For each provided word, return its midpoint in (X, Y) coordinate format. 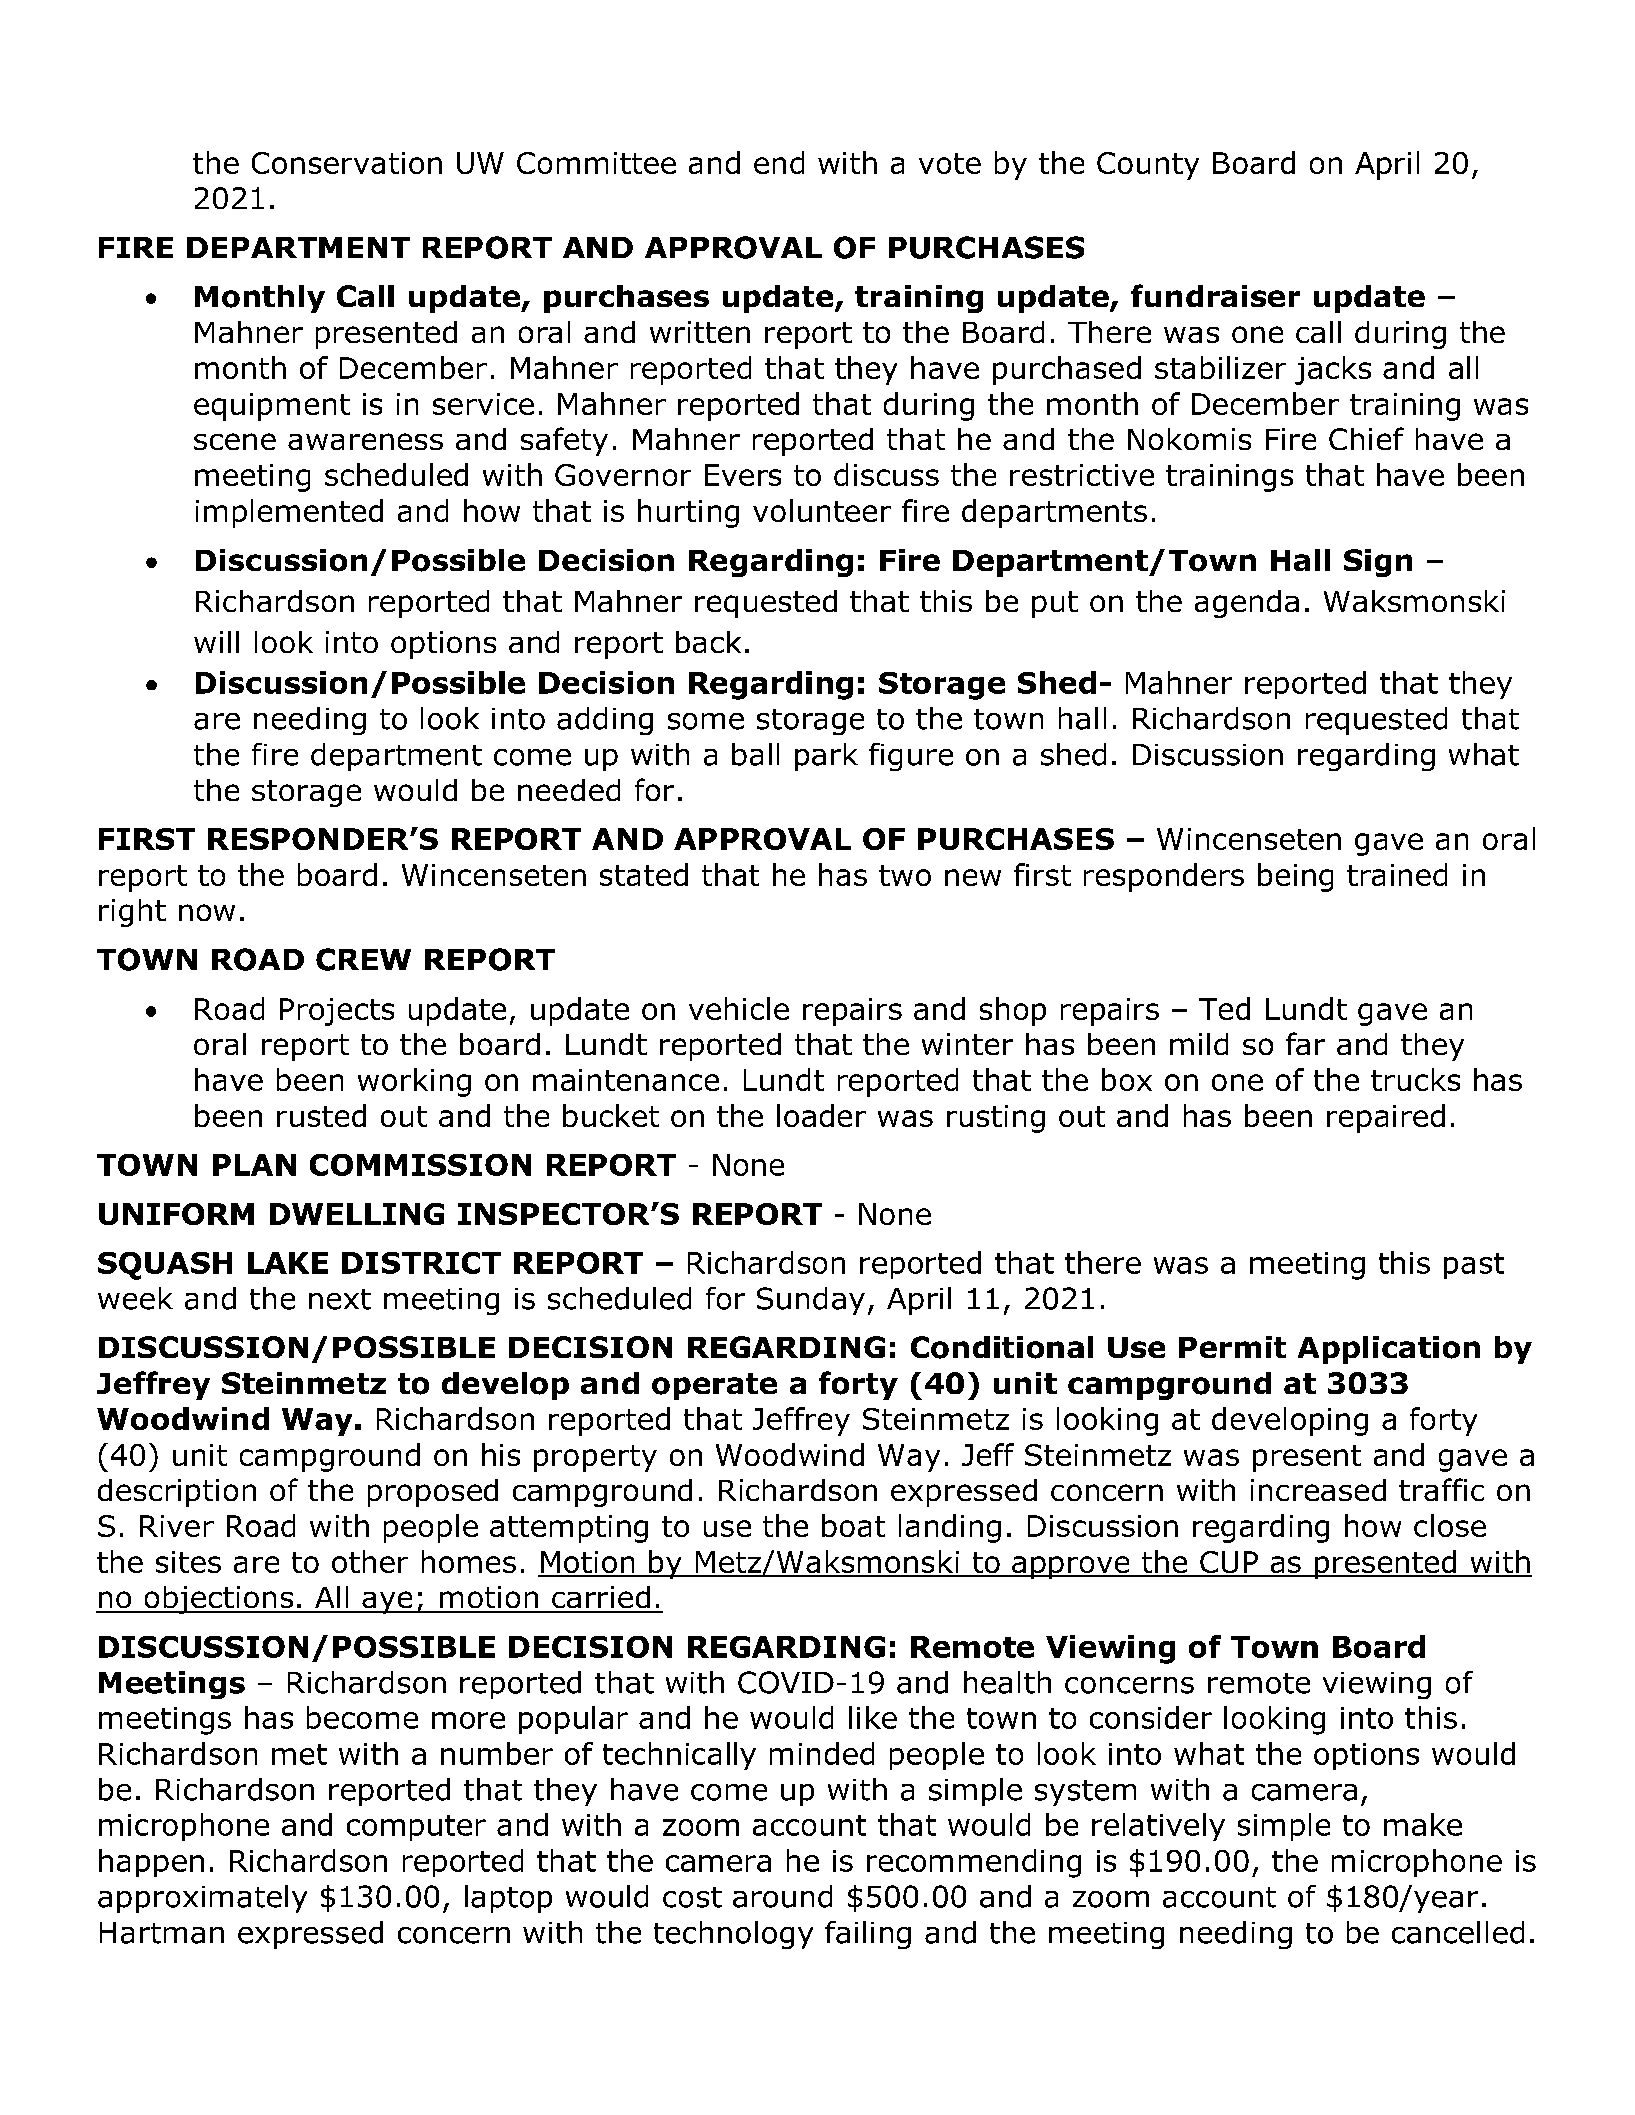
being (1295, 877)
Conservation (347, 163)
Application (1389, 1350)
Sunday (811, 1301)
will (216, 642)
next (340, 1299)
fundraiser (1215, 295)
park (826, 757)
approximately (202, 1899)
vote (950, 163)
